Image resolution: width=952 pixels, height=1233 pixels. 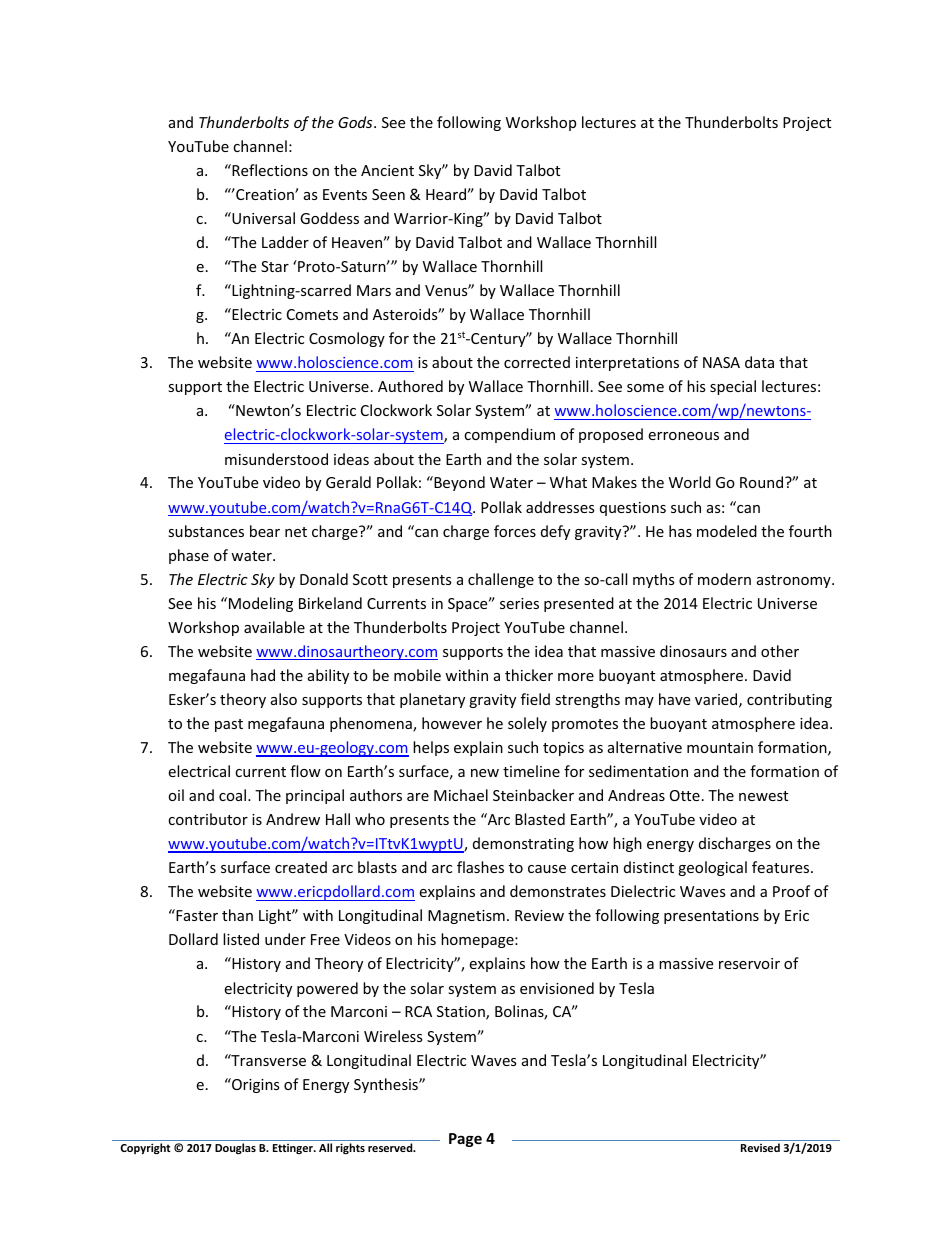 I want to click on Douglas, so click(x=235, y=1149).
